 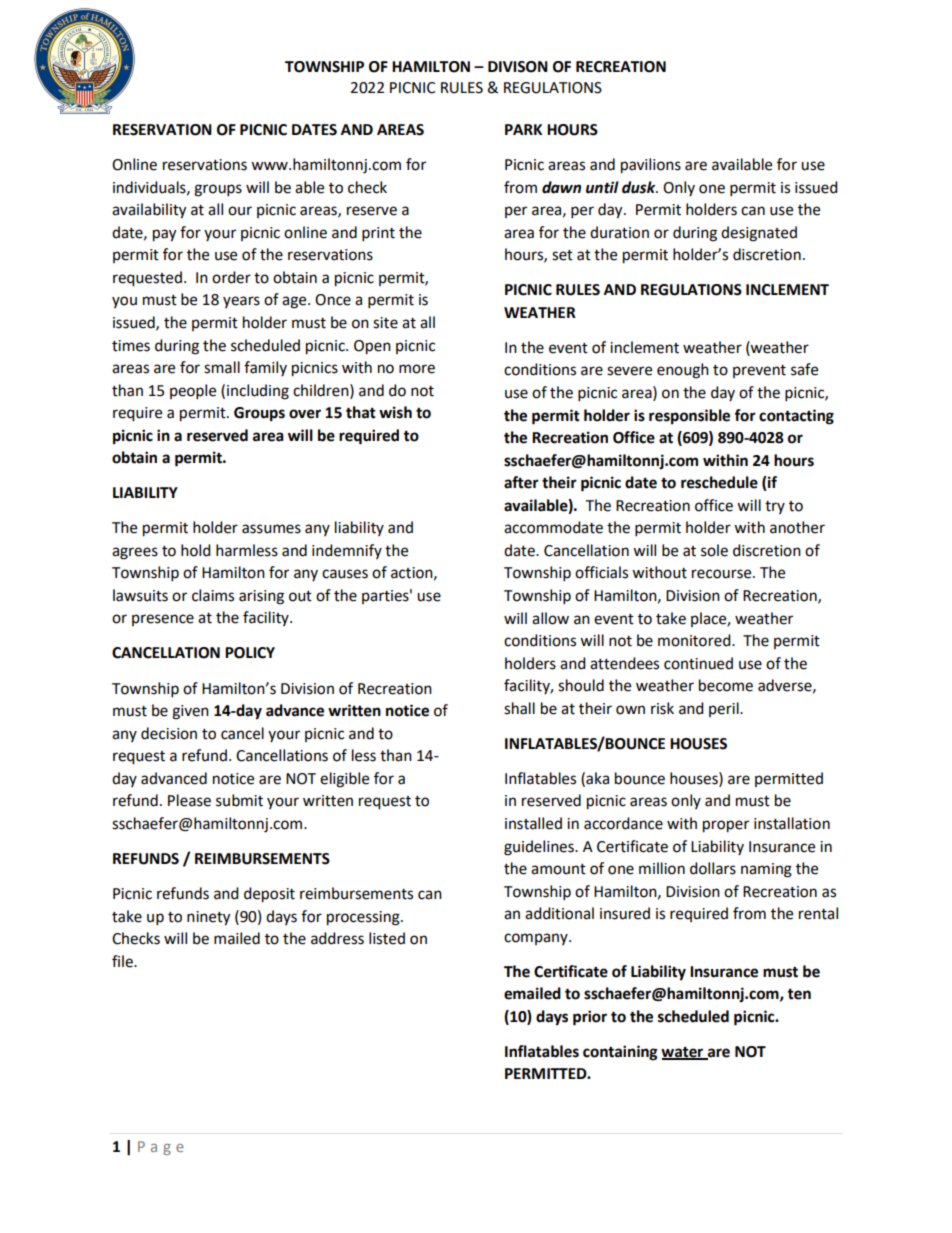 What do you see at coordinates (519, 708) in the document?
I see `shall` at bounding box center [519, 708].
